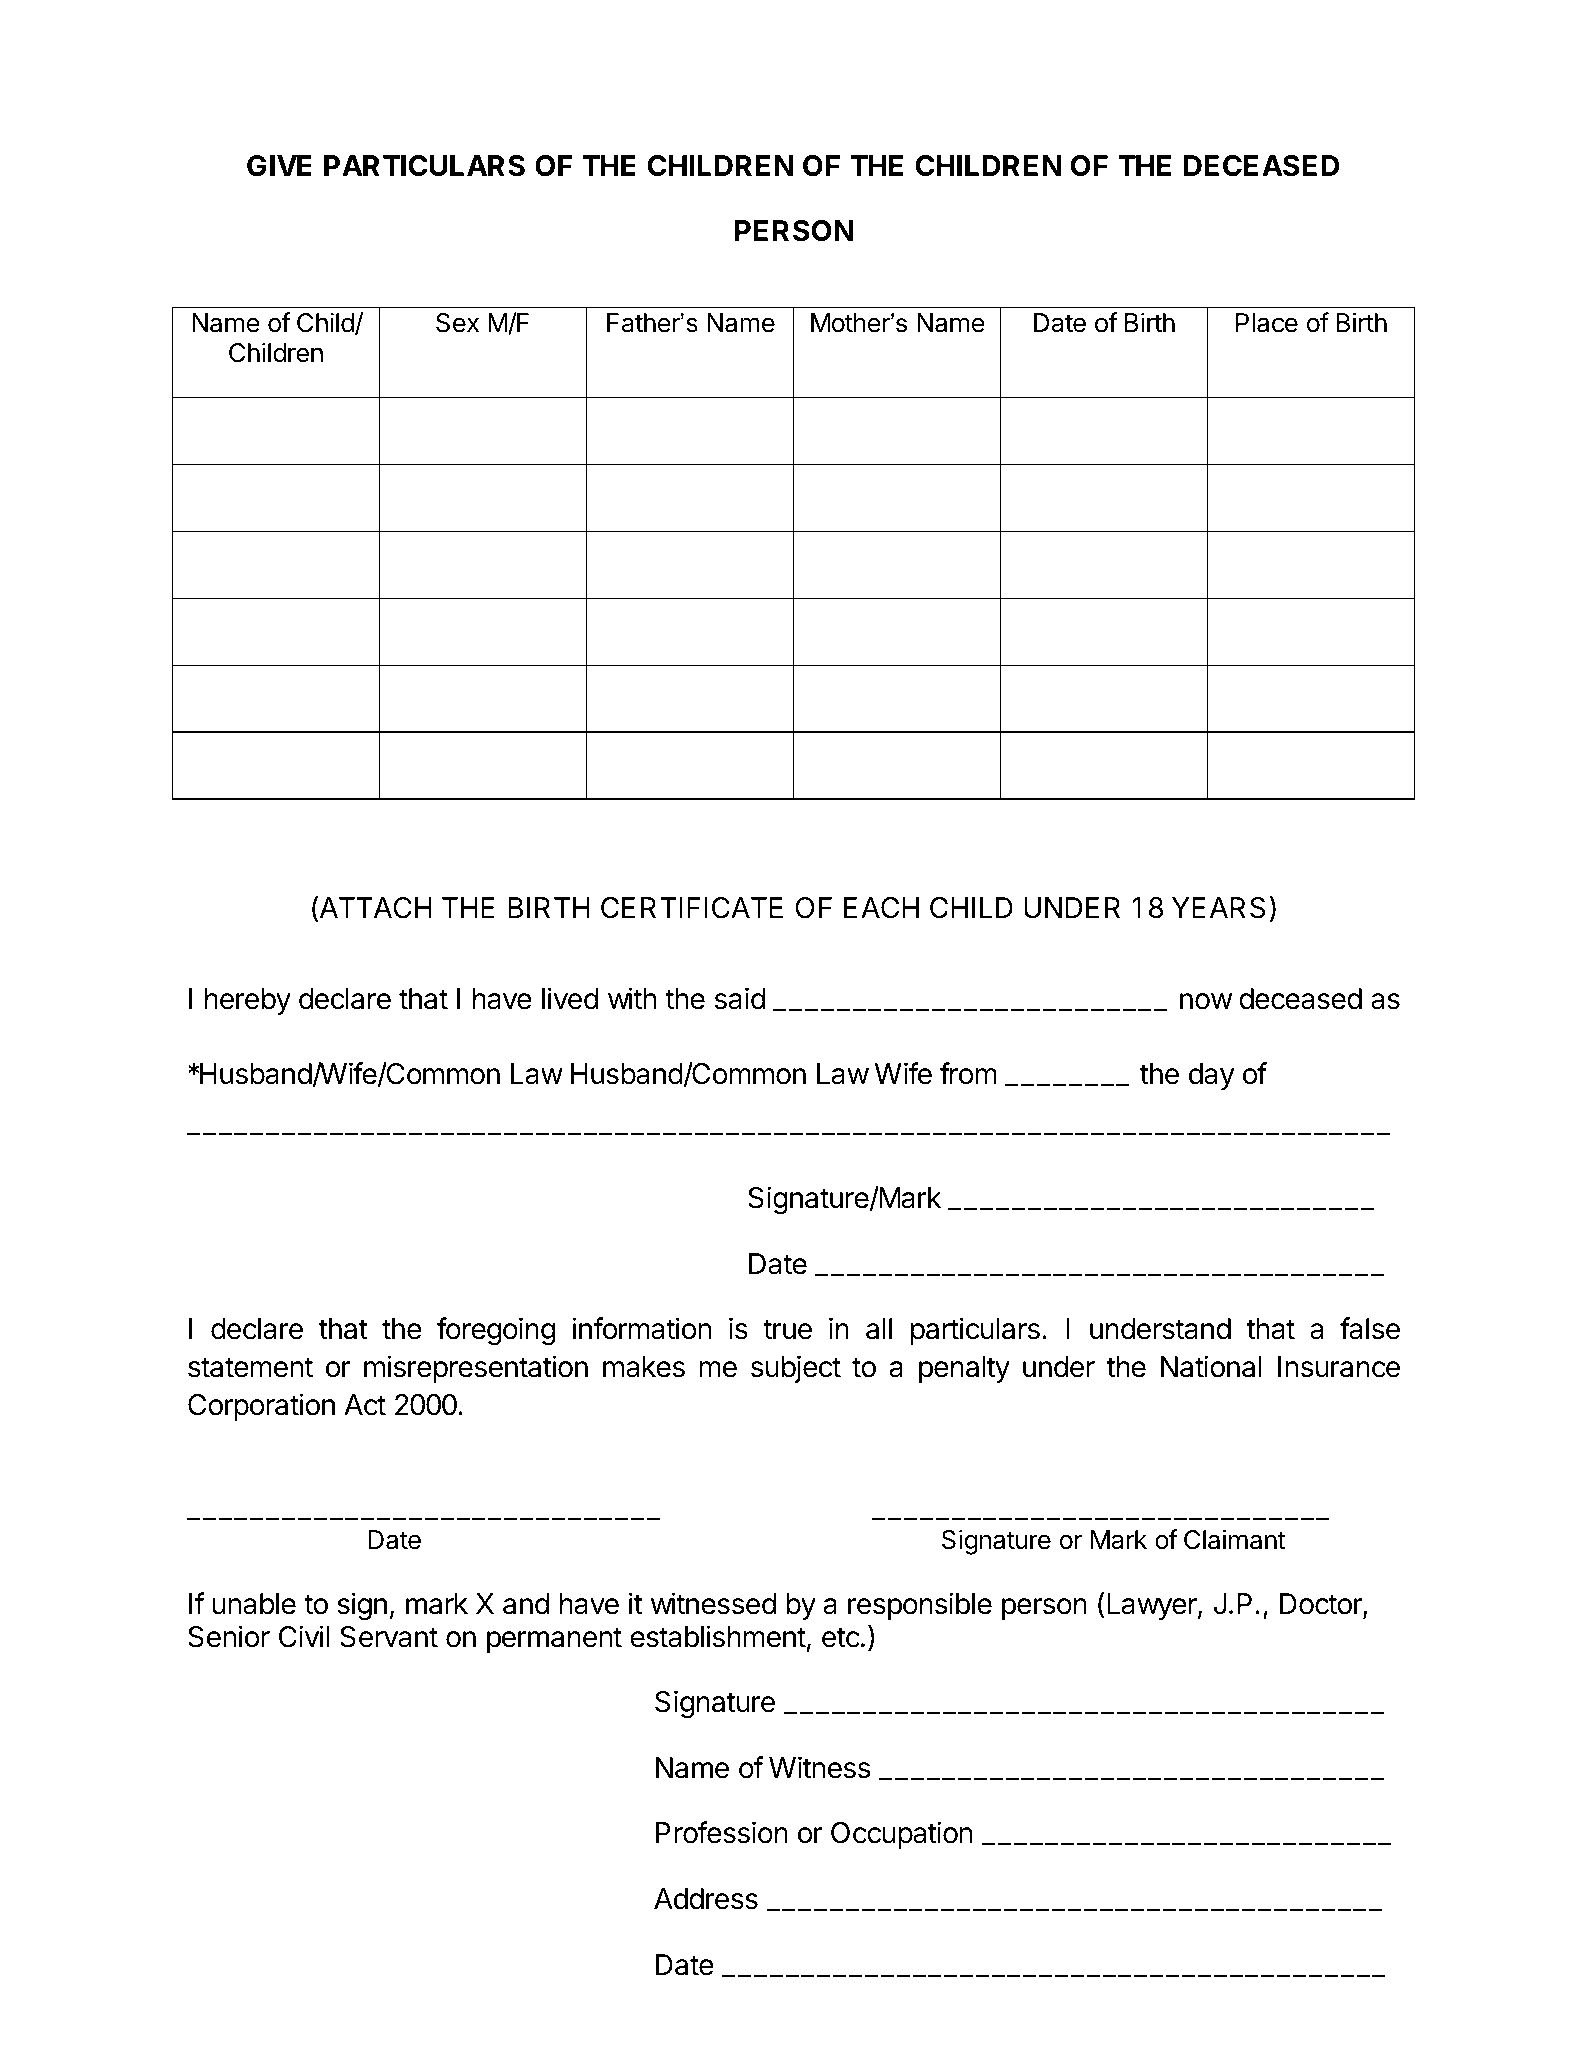 The height and width of the image is (2054, 1587). I want to click on Doctor, so click(1322, 1605).
